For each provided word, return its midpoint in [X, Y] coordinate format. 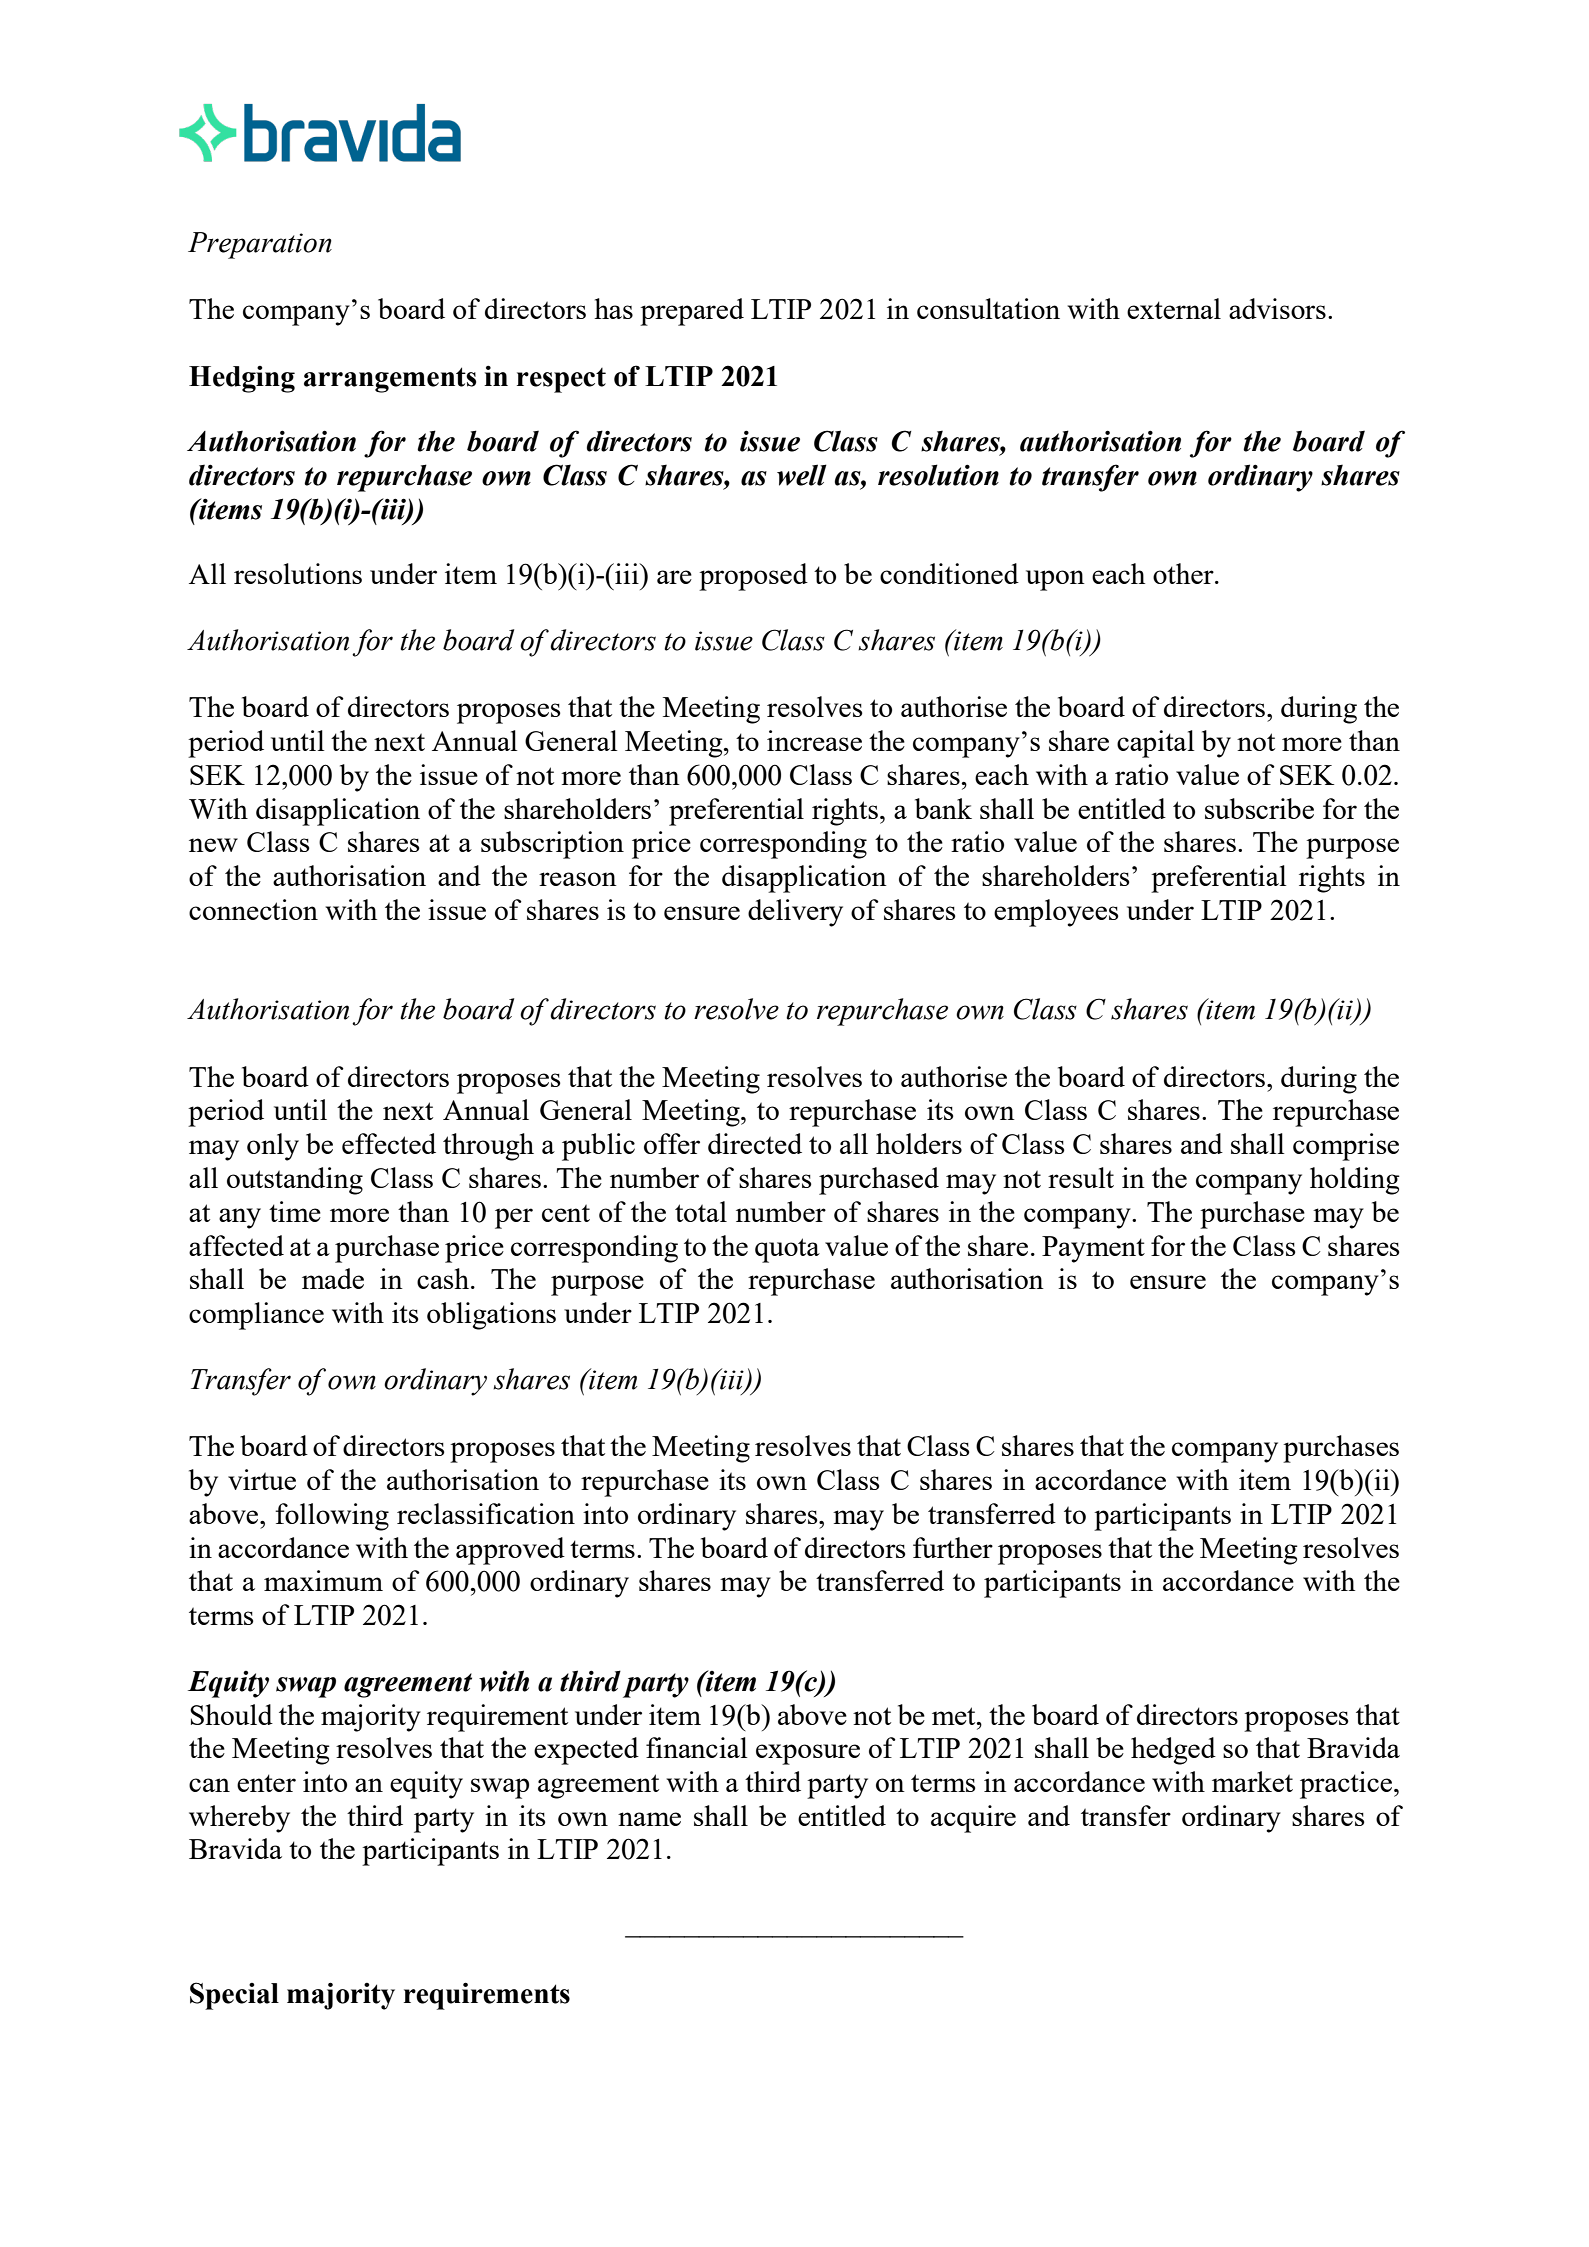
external [1174, 308]
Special [234, 1996]
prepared [692, 312]
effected [389, 1143]
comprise [1346, 1147]
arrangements [390, 380]
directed [755, 1143]
